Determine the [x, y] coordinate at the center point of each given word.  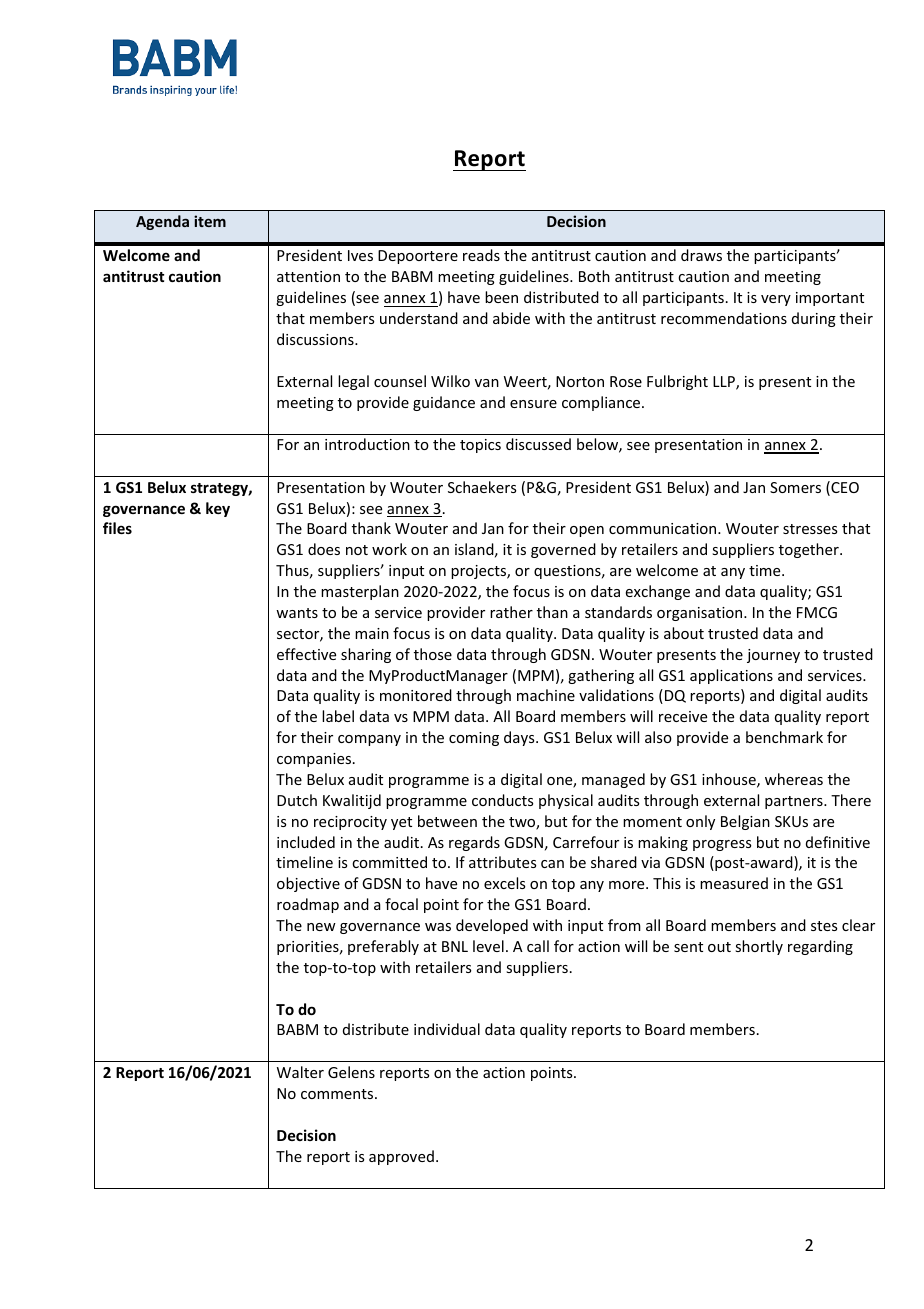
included [306, 842]
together [810, 550]
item [210, 221]
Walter [300, 1072]
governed [563, 550]
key [218, 509]
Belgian [745, 822]
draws [701, 255]
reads [481, 255]
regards [474, 843]
